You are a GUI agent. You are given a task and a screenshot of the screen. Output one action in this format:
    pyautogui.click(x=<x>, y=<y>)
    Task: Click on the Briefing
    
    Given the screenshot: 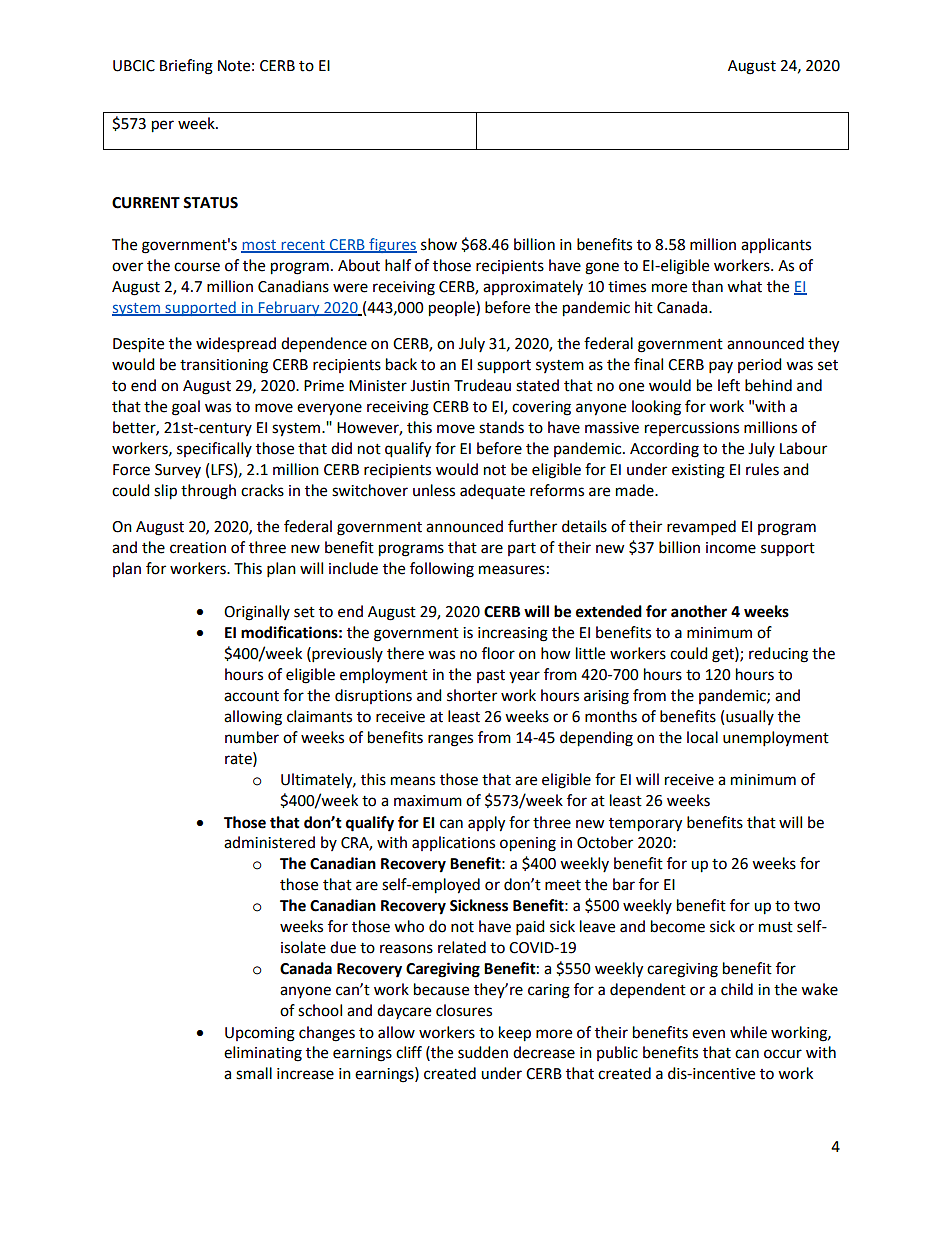 What is the action you would take?
    pyautogui.click(x=186, y=67)
